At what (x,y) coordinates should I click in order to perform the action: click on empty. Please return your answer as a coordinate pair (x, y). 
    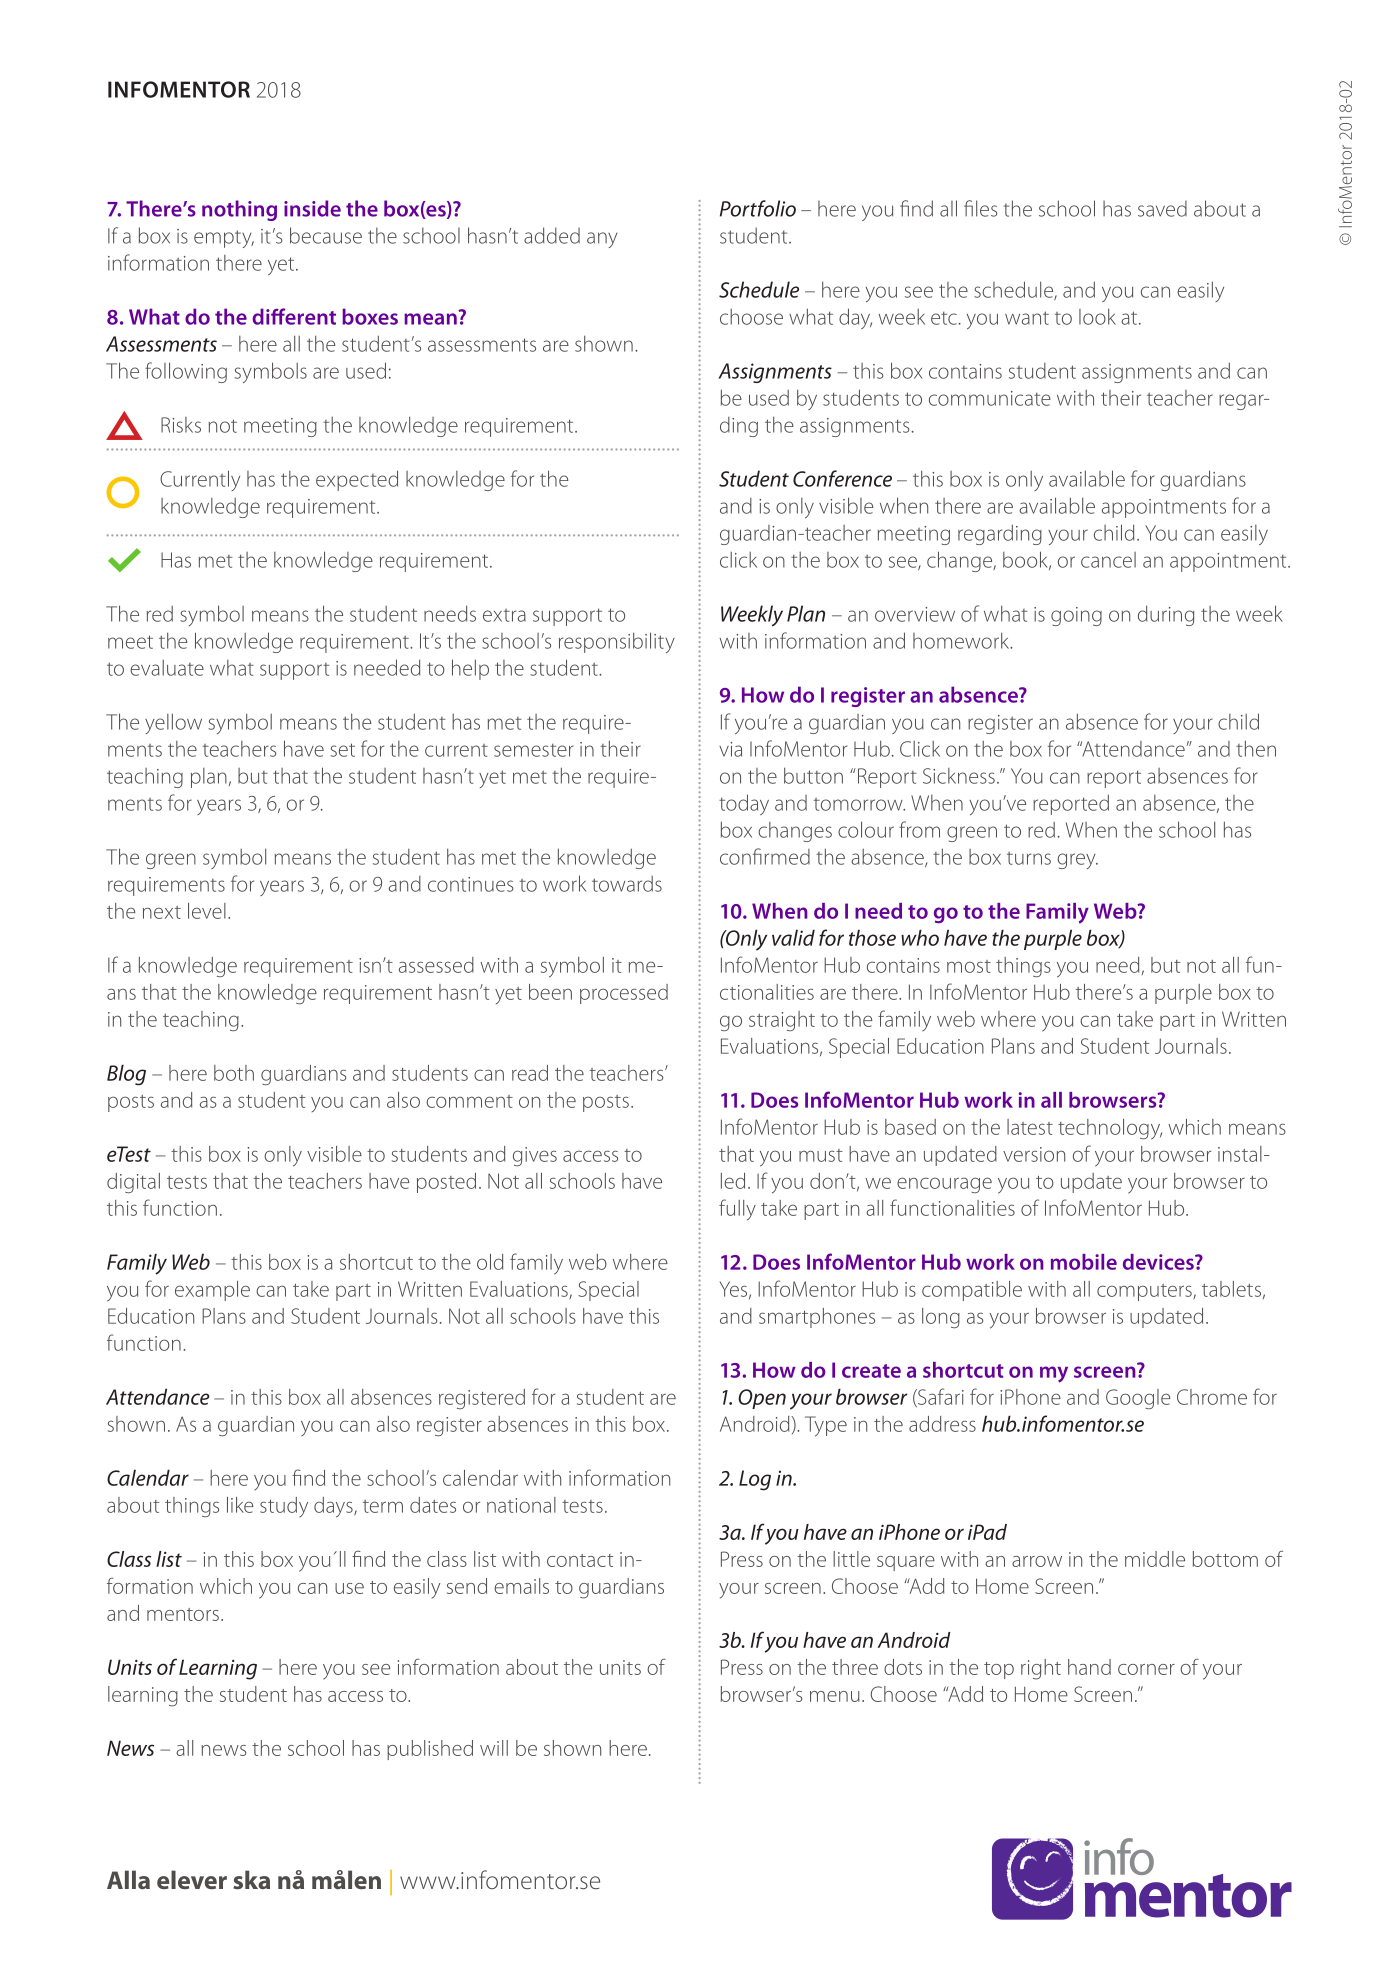
    Looking at the image, I should click on (224, 239).
